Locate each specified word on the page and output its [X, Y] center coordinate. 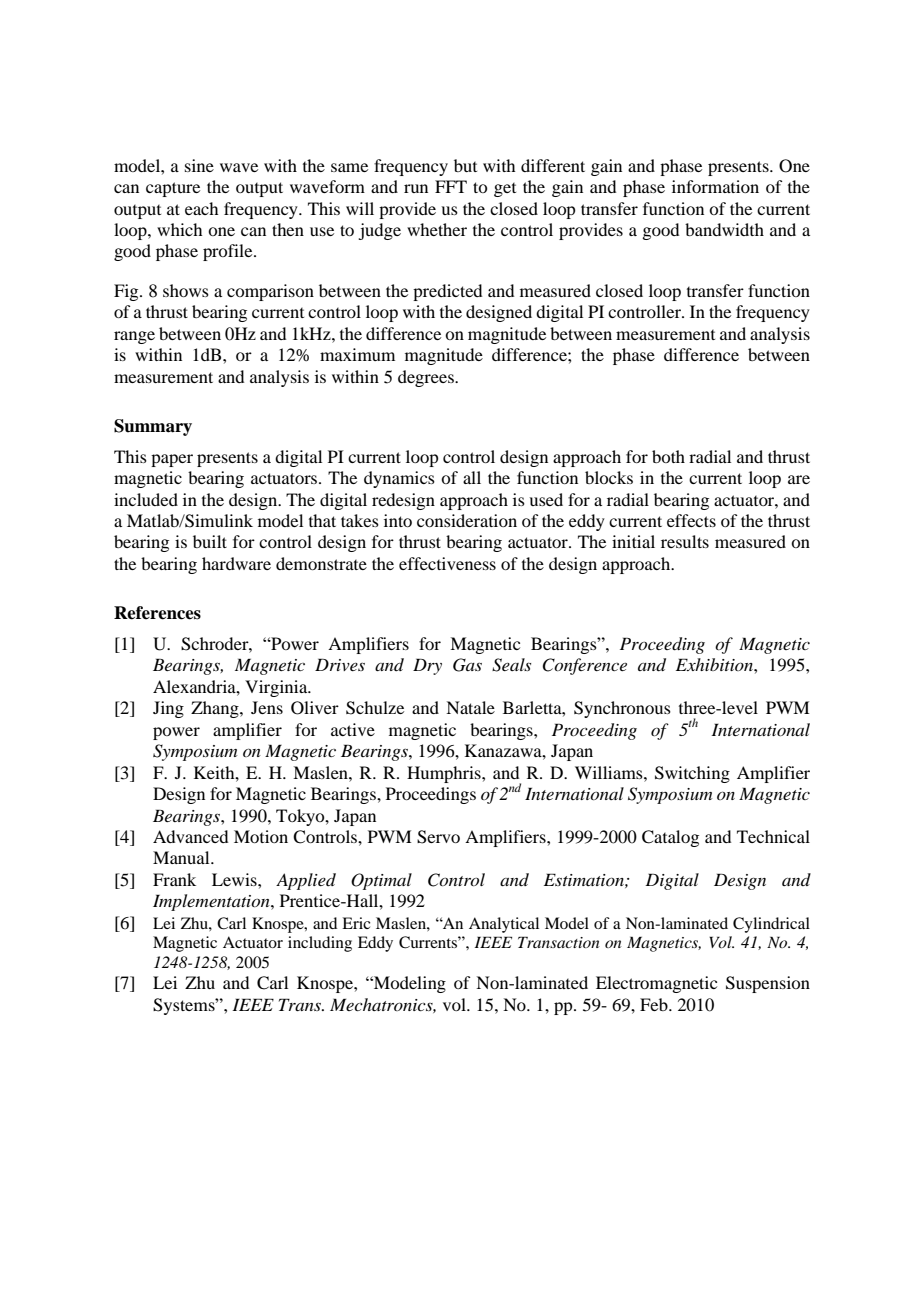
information [715, 186]
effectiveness [447, 563]
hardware [236, 563]
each [201, 208]
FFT [451, 186]
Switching [692, 774]
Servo [438, 837]
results [685, 541]
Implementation [212, 902]
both [668, 456]
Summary [153, 427]
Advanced [190, 836]
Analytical [504, 925]
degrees [427, 378]
